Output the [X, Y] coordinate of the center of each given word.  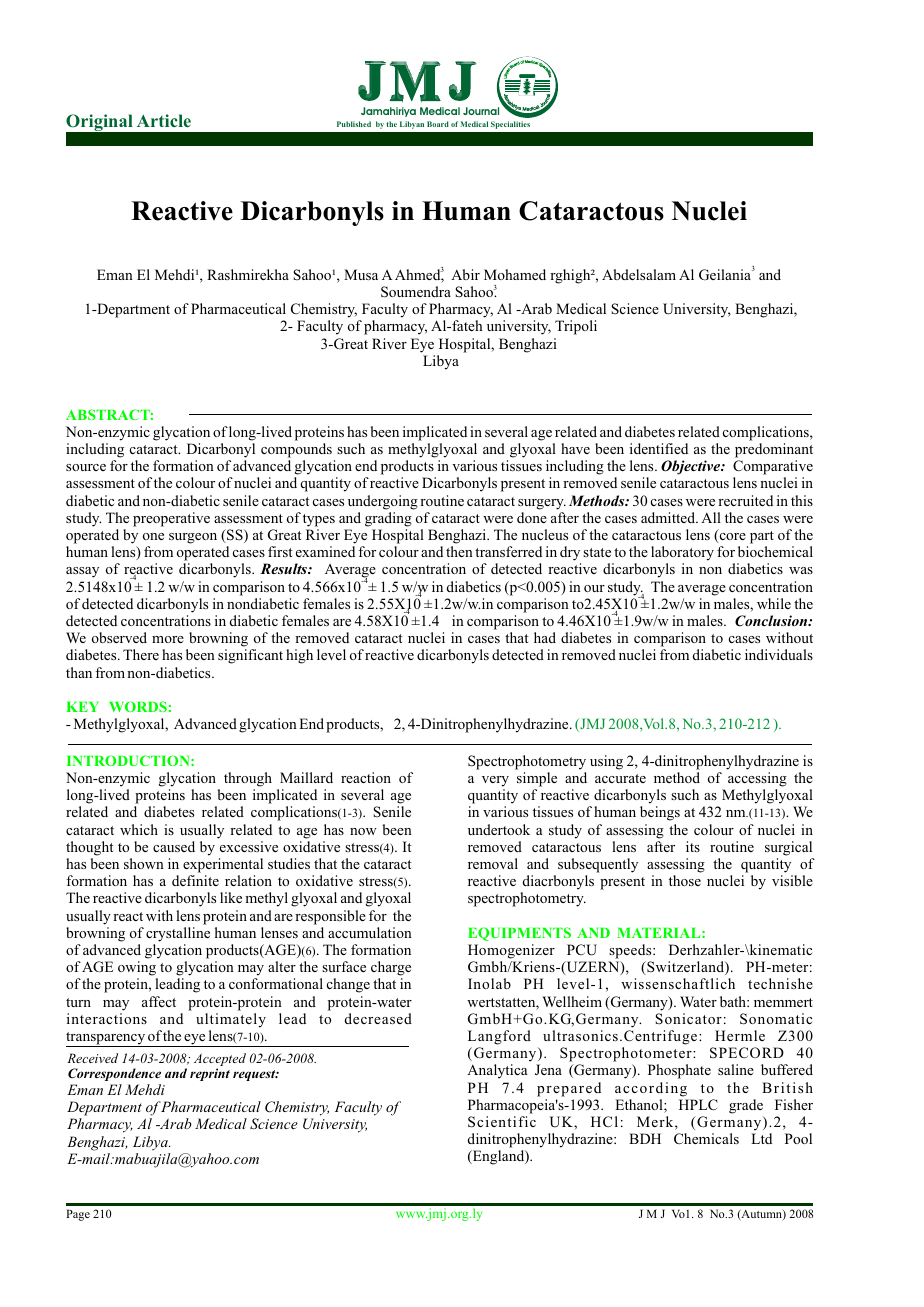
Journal [481, 111]
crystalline [178, 934]
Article [164, 120]
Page [78, 1215]
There [141, 654]
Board [438, 124]
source [86, 467]
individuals [779, 654]
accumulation [370, 932]
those [685, 880]
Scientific [502, 1122]
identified [659, 448]
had [545, 637]
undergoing [383, 502]
